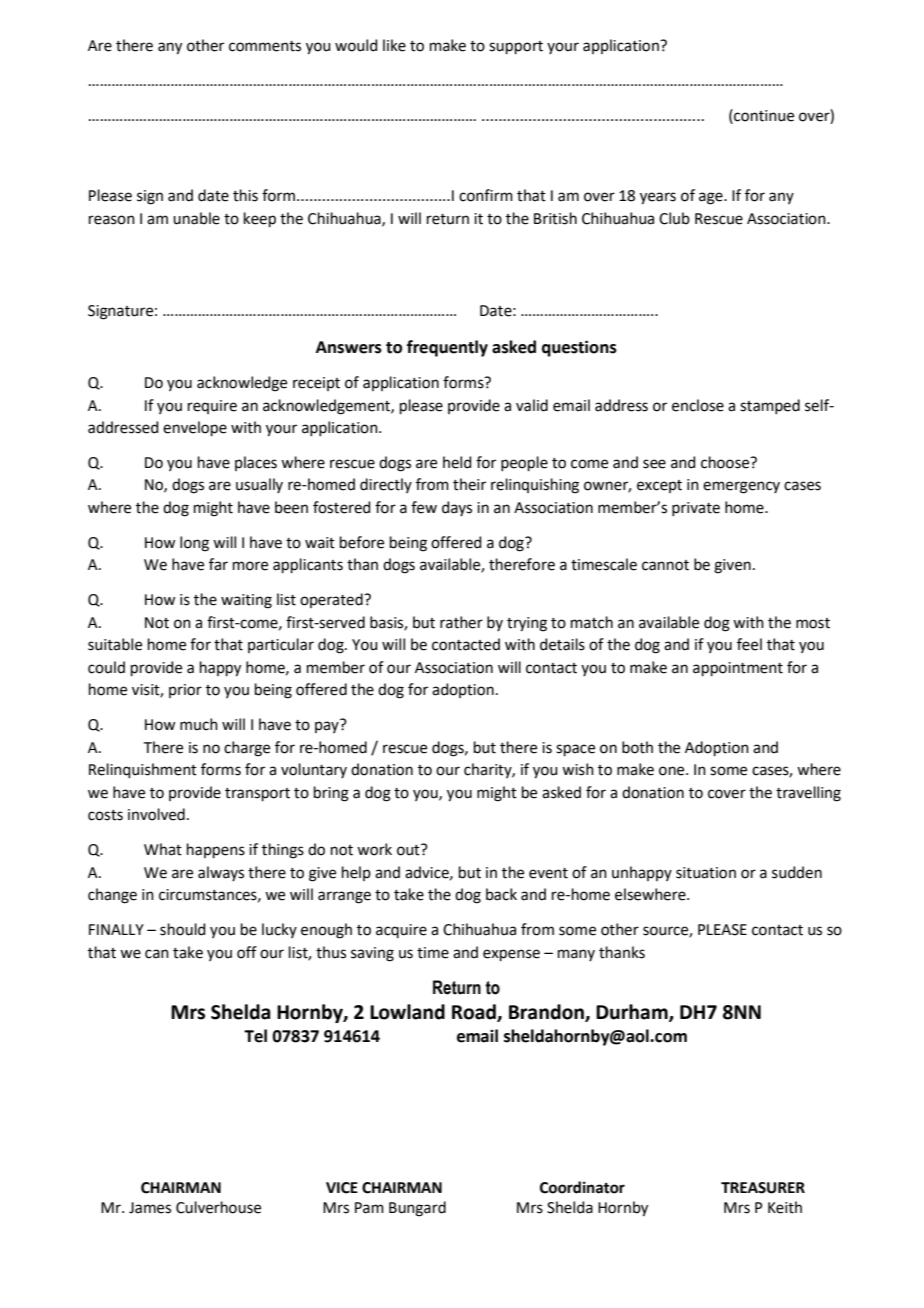 The height and width of the screenshot is (1308, 924). What do you see at coordinates (457, 508) in the screenshot?
I see `days` at bounding box center [457, 508].
